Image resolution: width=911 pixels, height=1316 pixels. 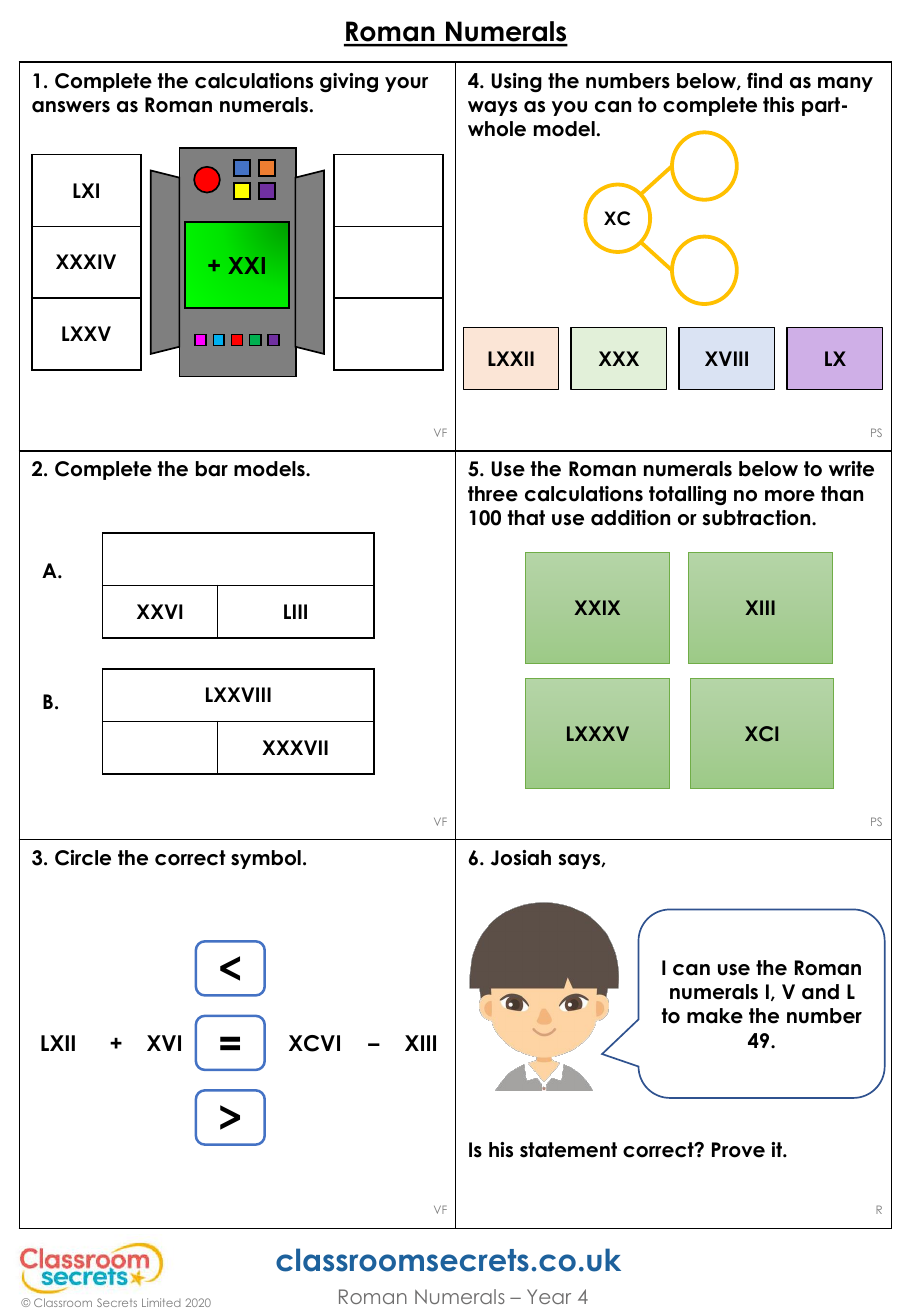 What do you see at coordinates (212, 469) in the page?
I see `bar` at bounding box center [212, 469].
